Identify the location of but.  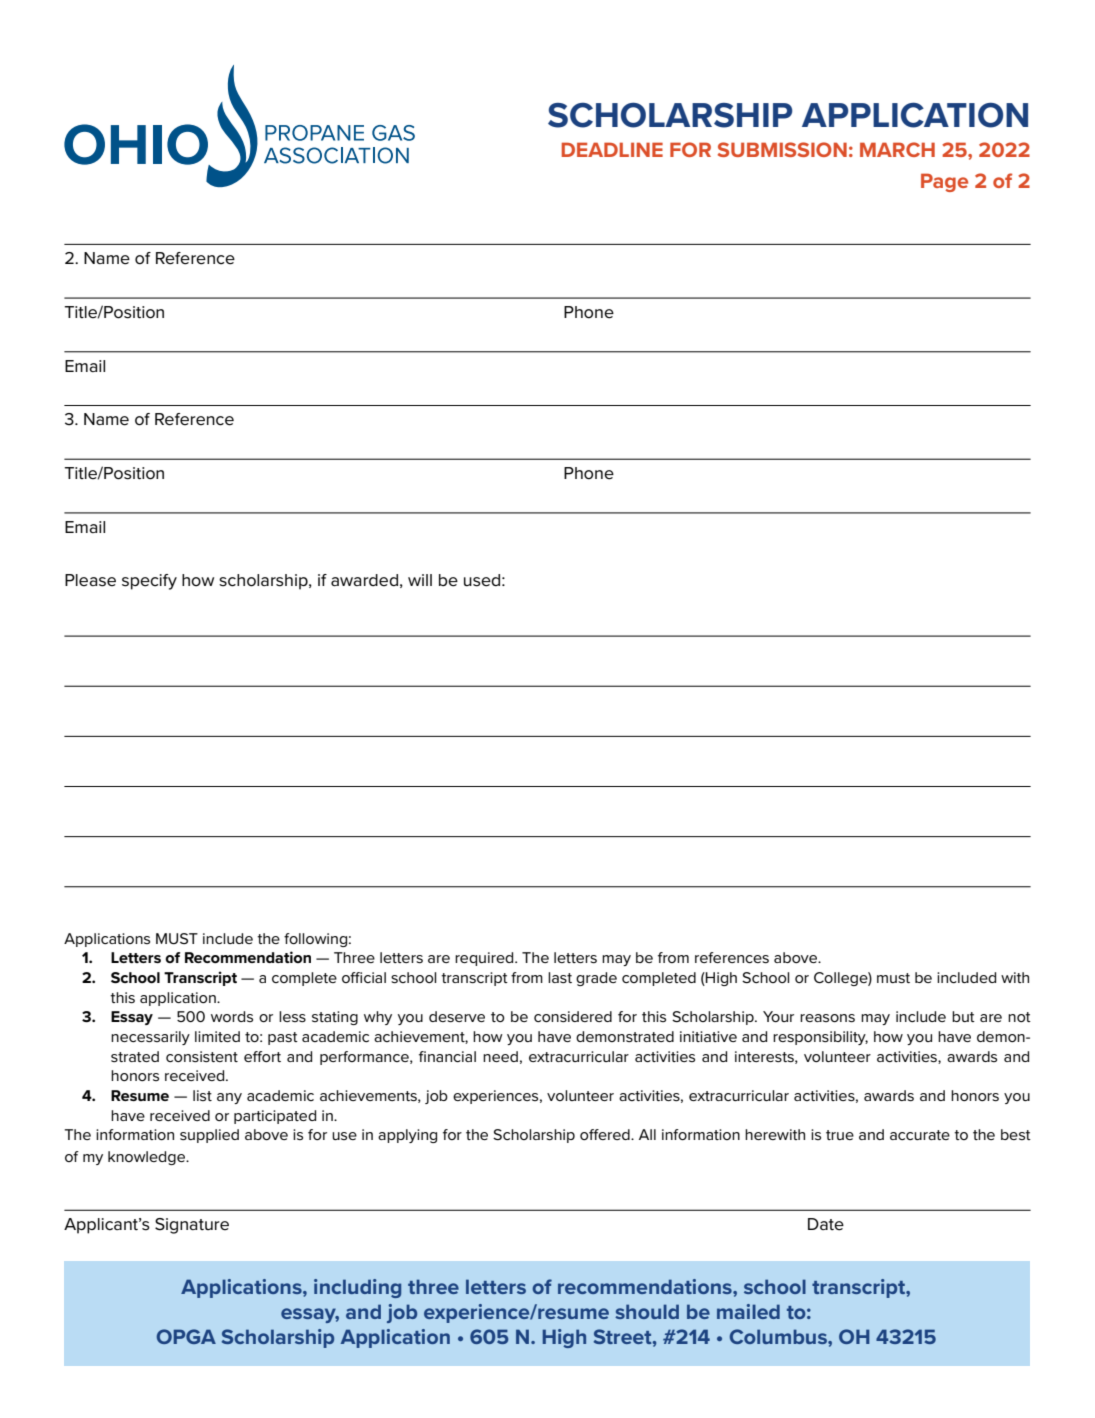
(963, 1016).
